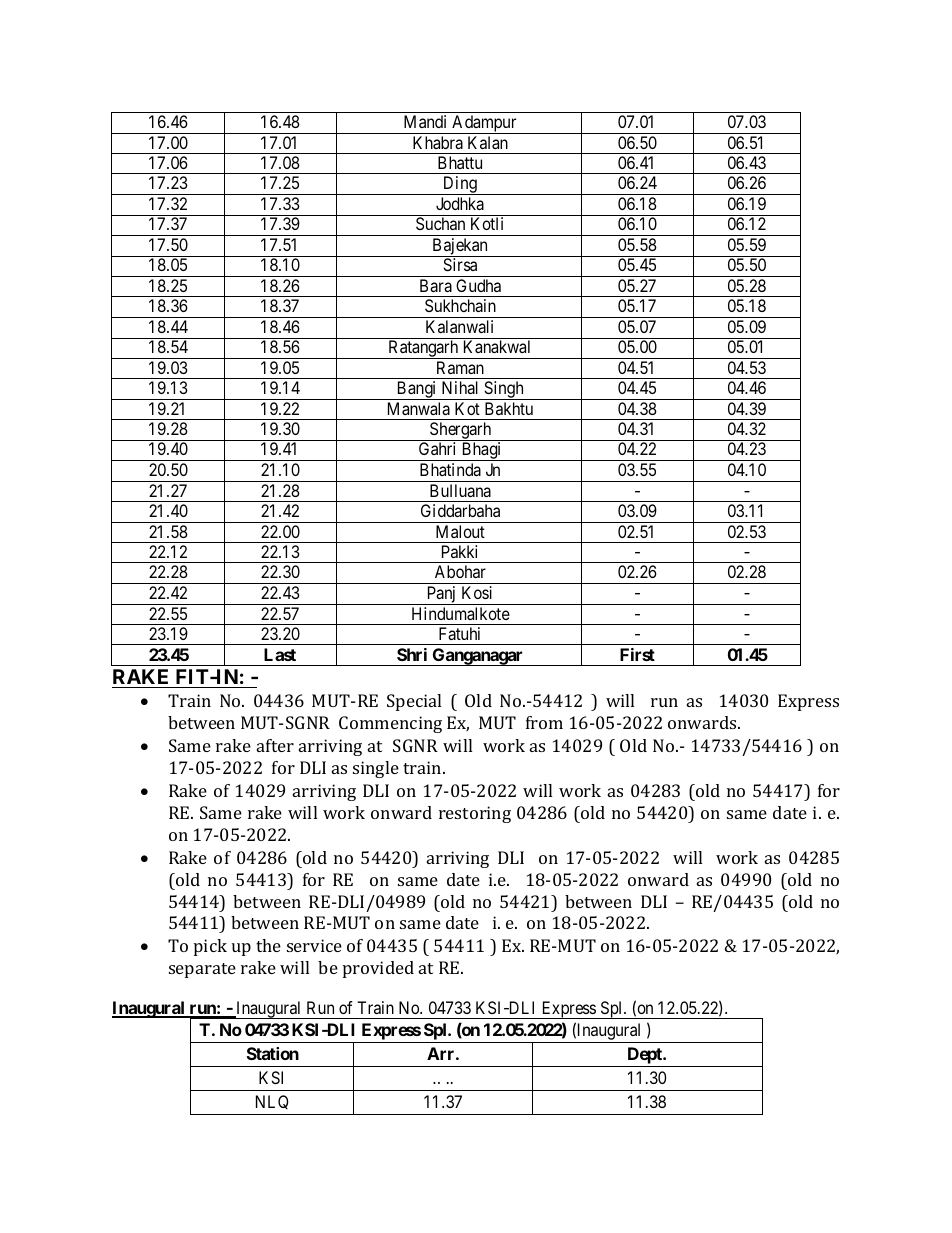 The width and height of the screenshot is (952, 1233). I want to click on First, so click(637, 654).
